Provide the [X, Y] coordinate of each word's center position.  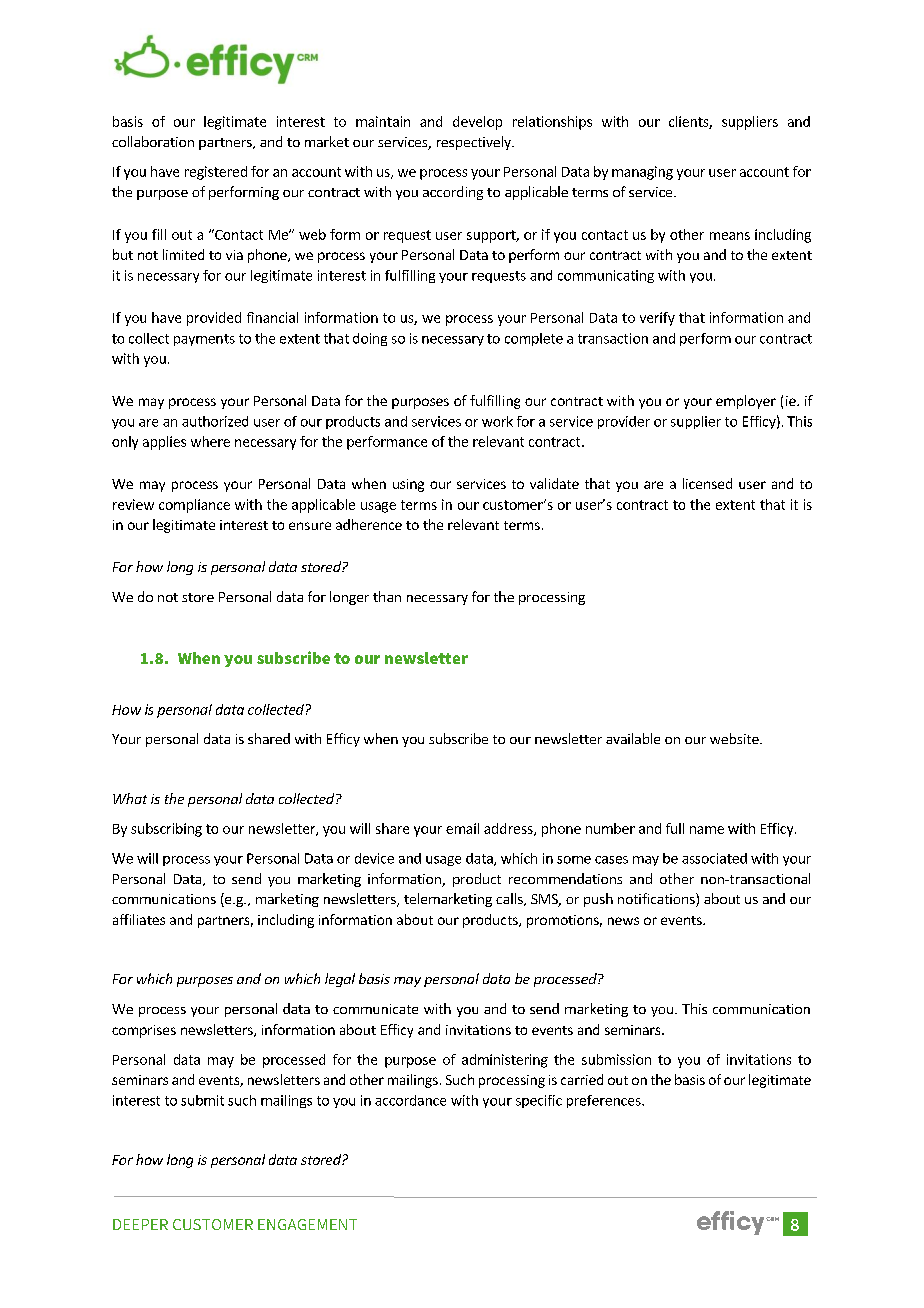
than [387, 596]
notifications [657, 900]
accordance [410, 1100]
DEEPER [140, 1224]
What [130, 798]
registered [216, 173]
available [633, 738]
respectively [475, 143]
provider [624, 422]
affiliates [139, 919]
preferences [605, 1101]
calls [510, 899]
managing [642, 173]
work [497, 421]
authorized [215, 421]
